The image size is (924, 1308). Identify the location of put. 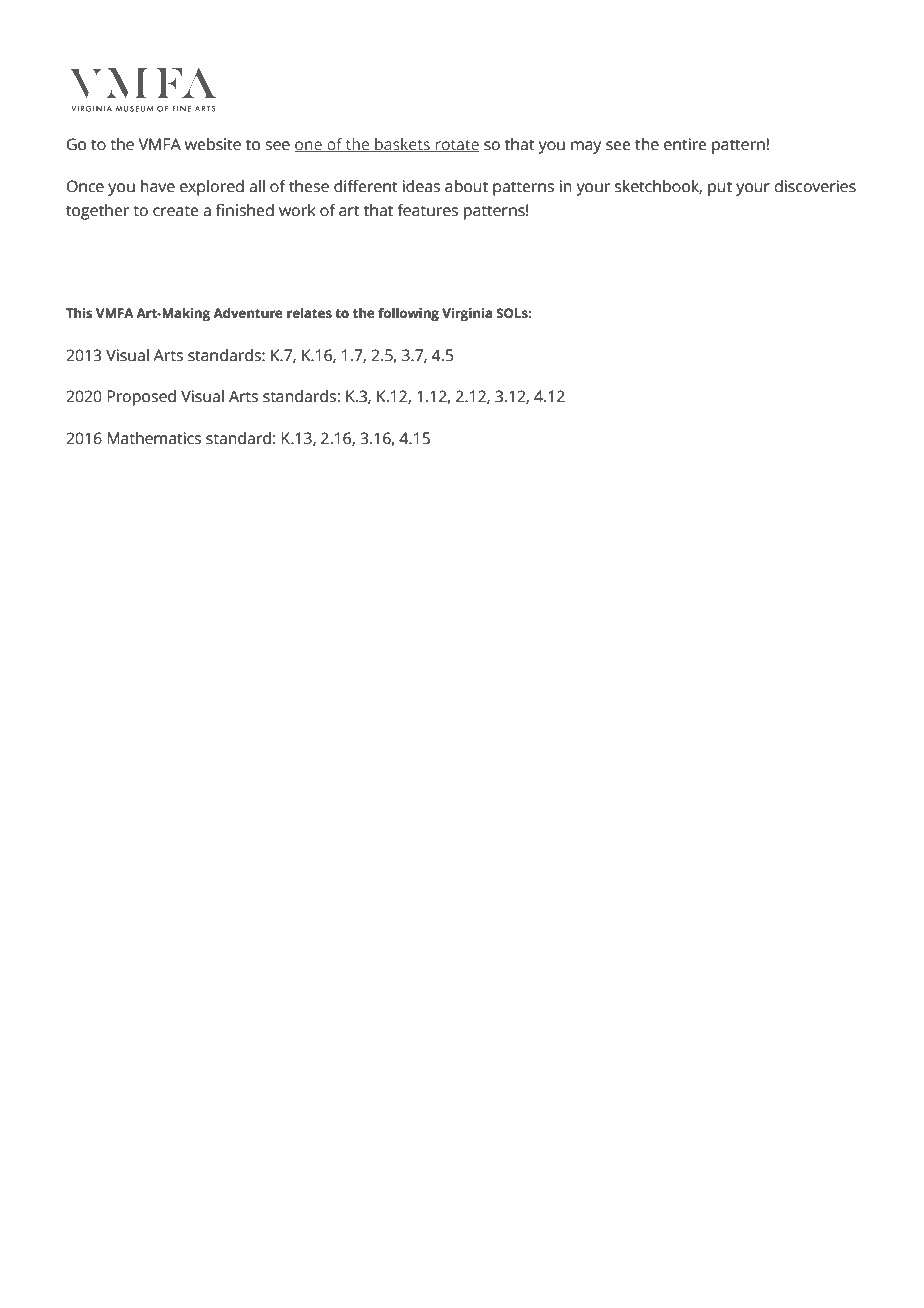
(720, 189).
